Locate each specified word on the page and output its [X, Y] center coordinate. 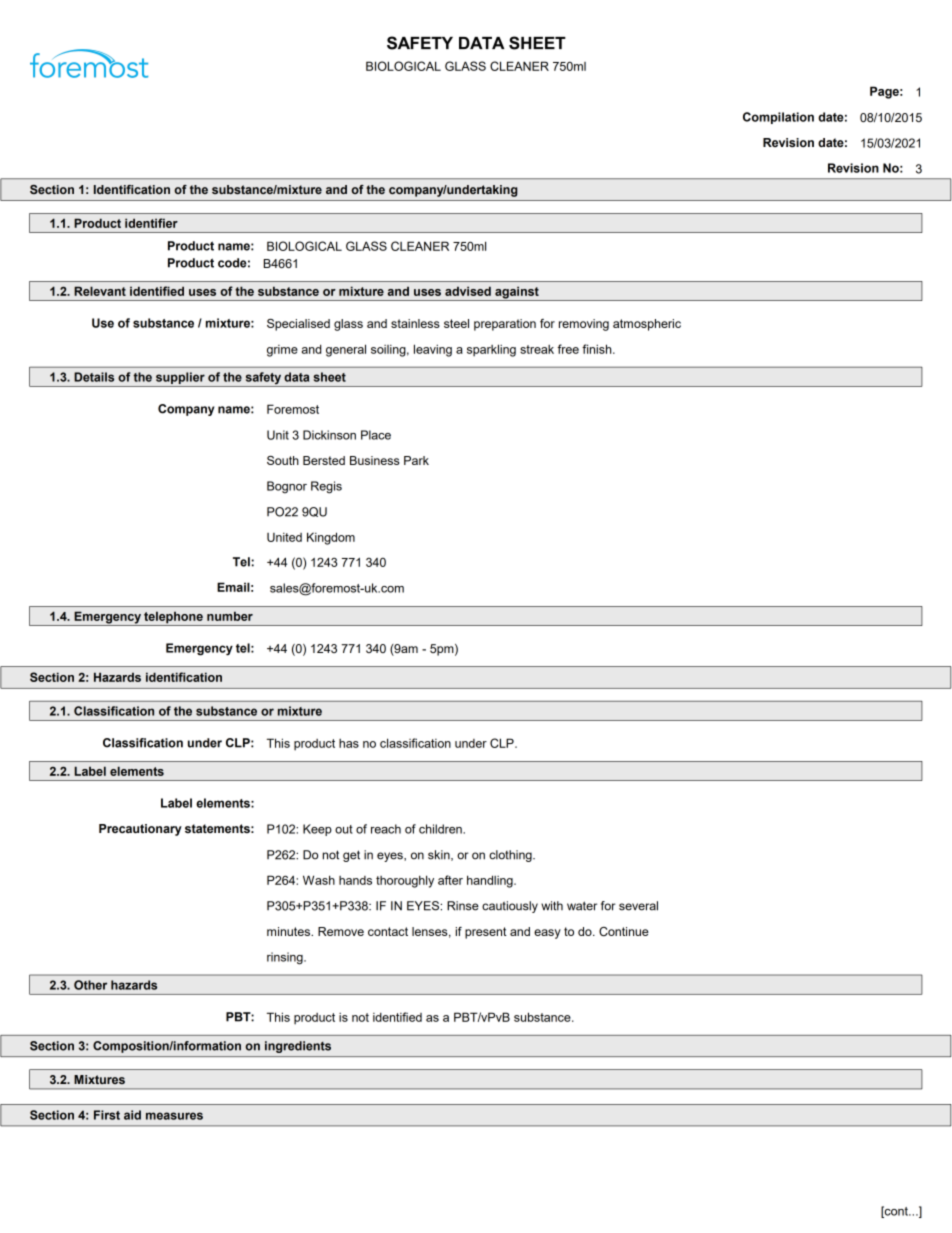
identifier [151, 223]
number [230, 616]
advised [468, 291]
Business [374, 460]
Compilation [778, 118]
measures [174, 1116]
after [450, 880]
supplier [180, 378]
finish [598, 349]
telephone [173, 618]
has [349, 743]
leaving [433, 350]
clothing [511, 856]
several [638, 906]
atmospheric [647, 325]
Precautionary [140, 830]
